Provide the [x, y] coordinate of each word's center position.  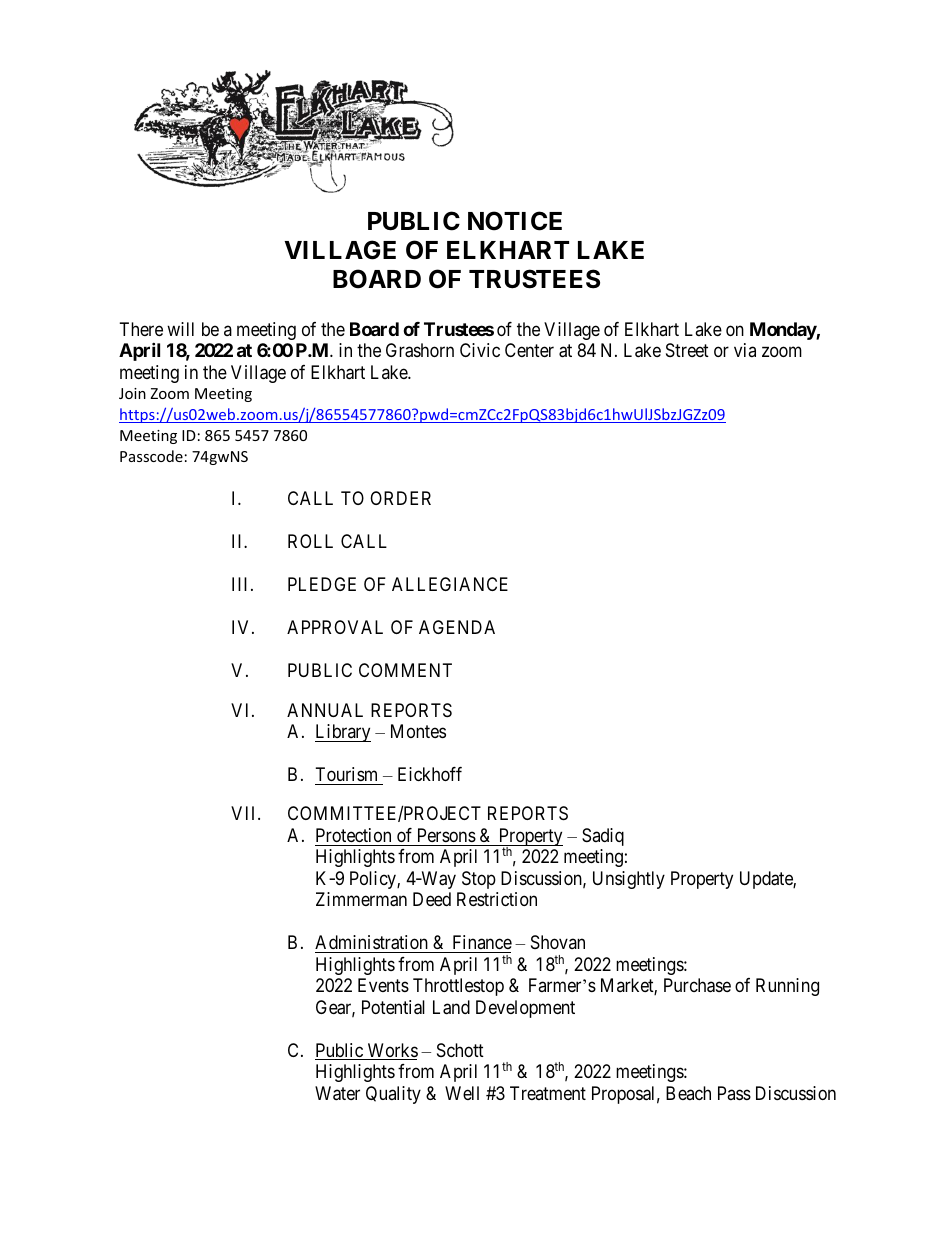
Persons [447, 835]
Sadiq [603, 837]
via [745, 350]
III [242, 584]
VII [245, 813]
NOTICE [515, 221]
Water [337, 1093]
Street [687, 350]
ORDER [400, 498]
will [180, 329]
